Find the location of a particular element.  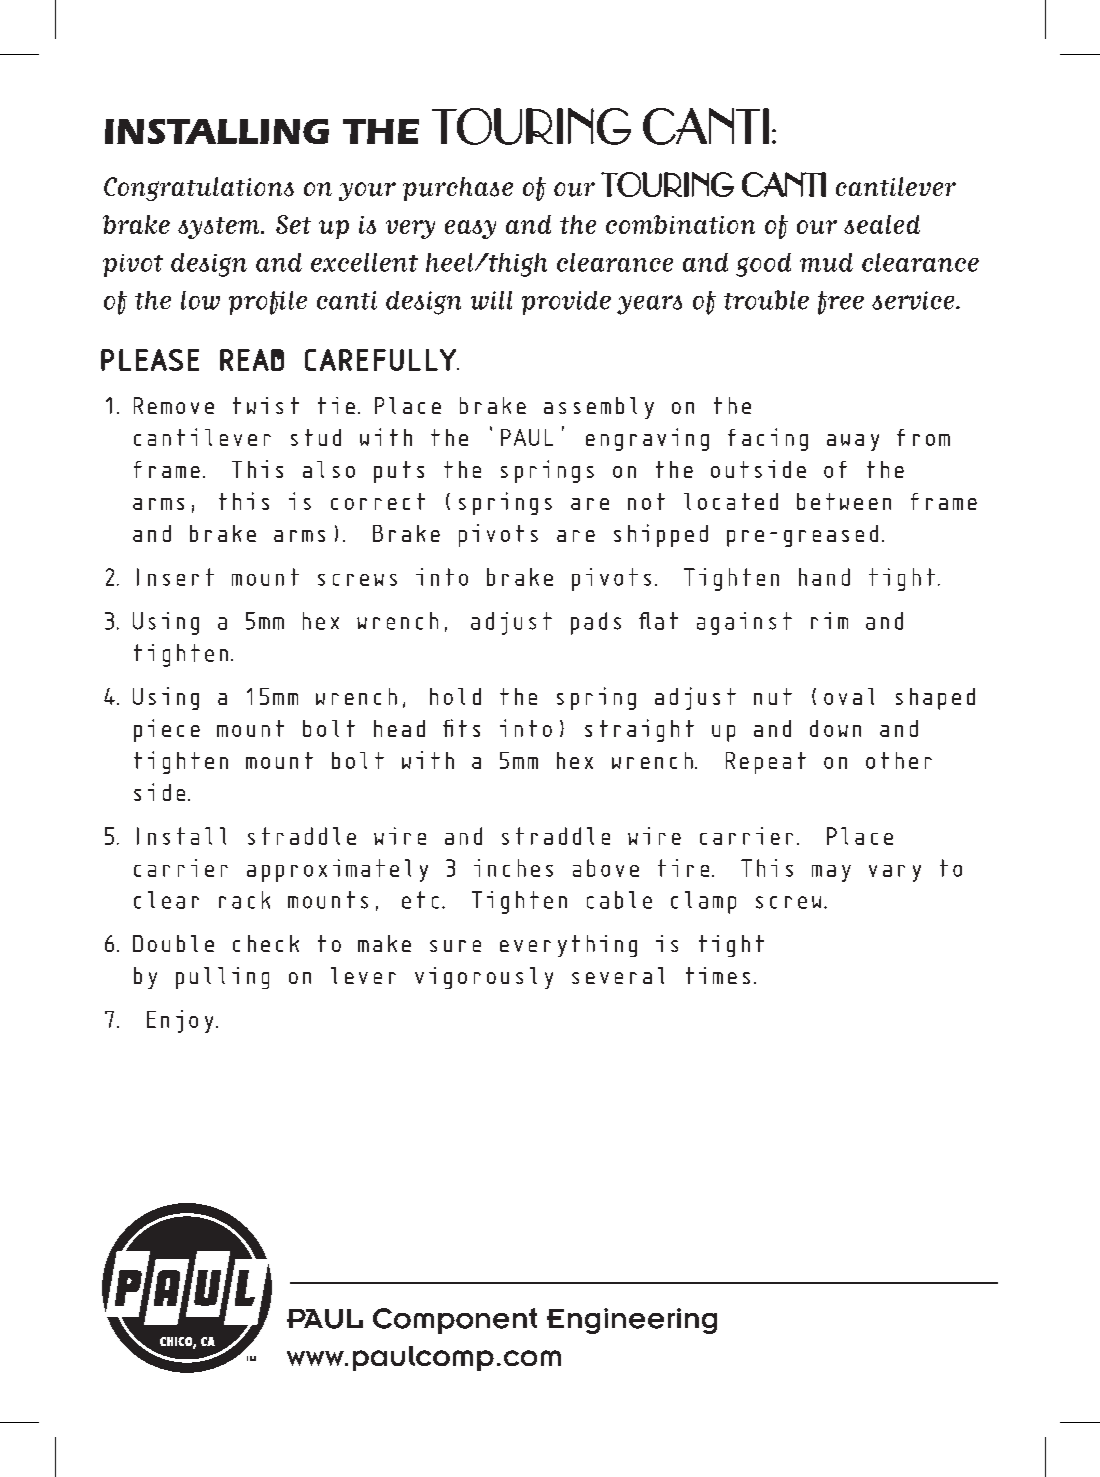

pads is located at coordinates (596, 623).
